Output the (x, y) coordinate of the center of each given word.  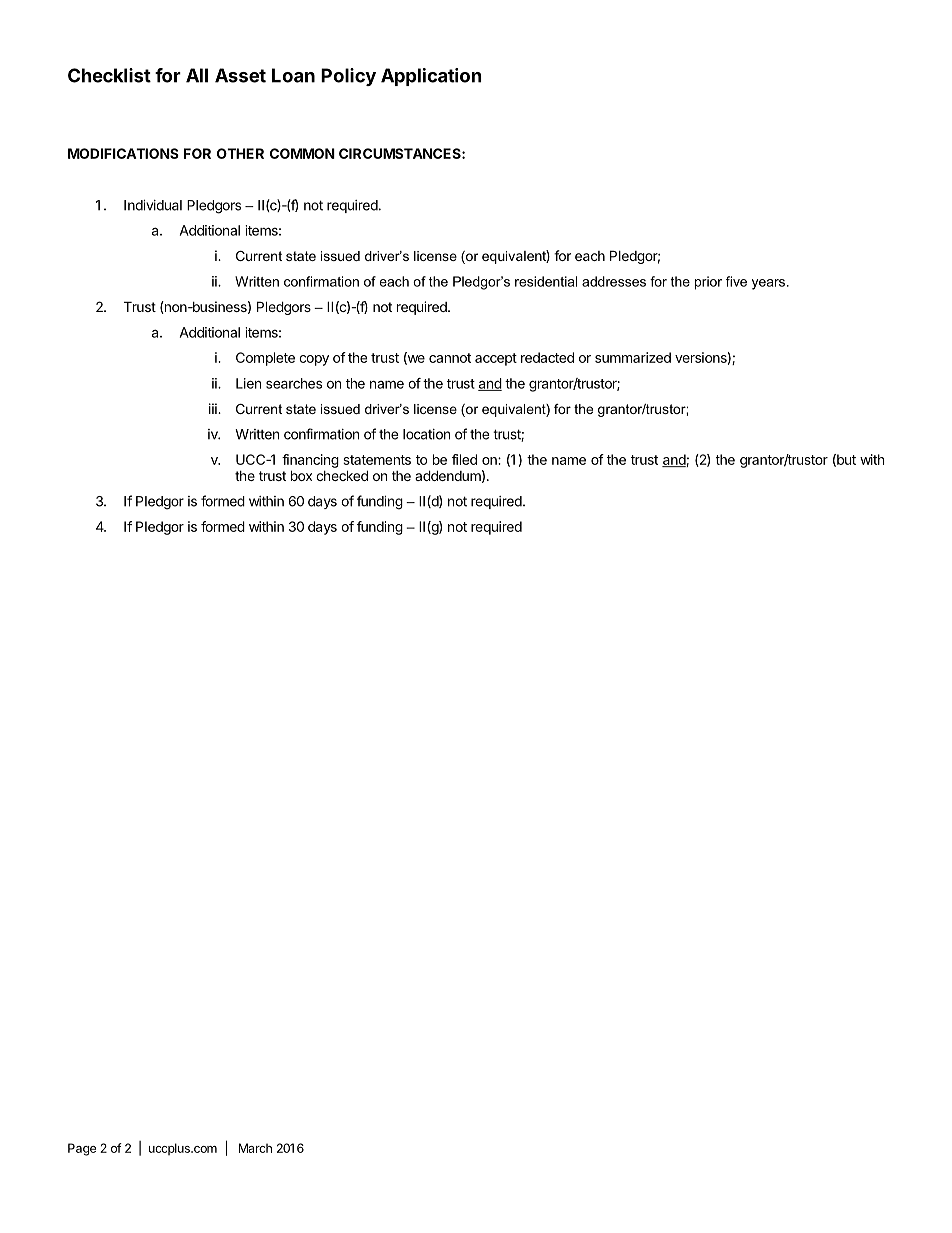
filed (464, 459)
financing (310, 461)
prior (708, 283)
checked (342, 475)
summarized (633, 357)
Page (82, 1149)
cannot (450, 358)
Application (431, 77)
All (197, 75)
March (255, 1148)
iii (214, 408)
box (301, 475)
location (426, 434)
